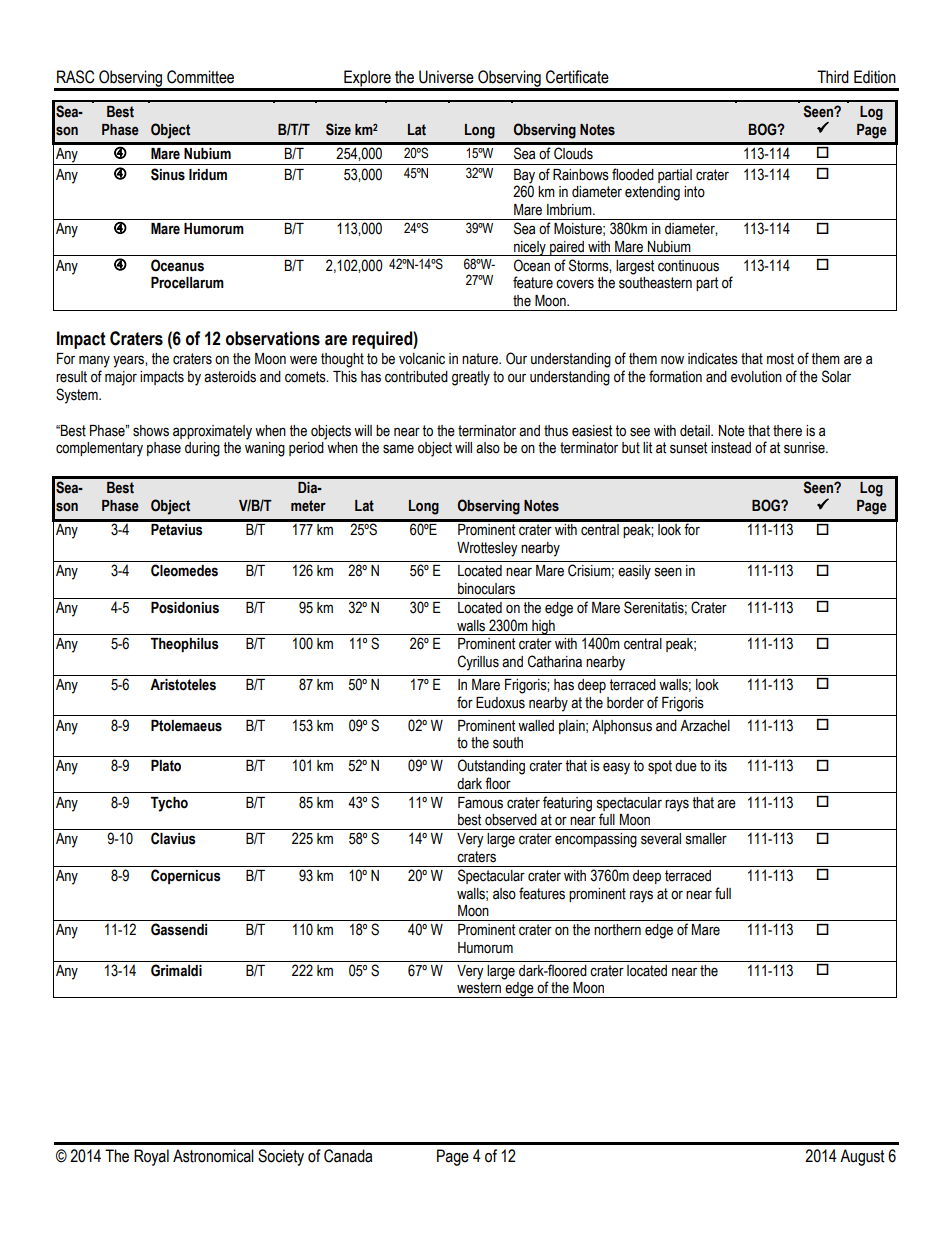  I want to click on same, so click(398, 449).
